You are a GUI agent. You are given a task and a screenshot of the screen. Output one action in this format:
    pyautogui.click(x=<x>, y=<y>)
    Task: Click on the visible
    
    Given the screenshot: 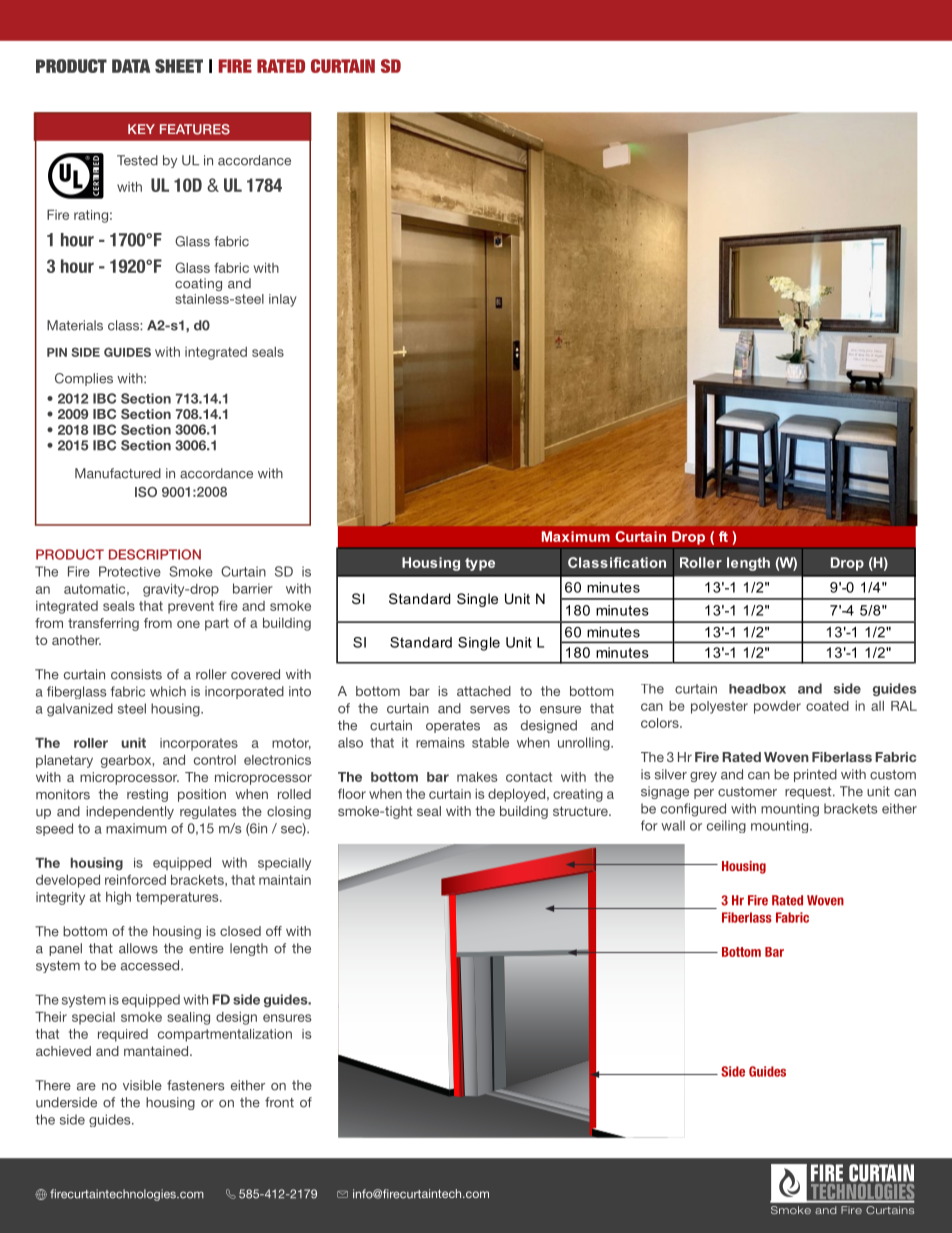 What is the action you would take?
    pyautogui.click(x=142, y=1085)
